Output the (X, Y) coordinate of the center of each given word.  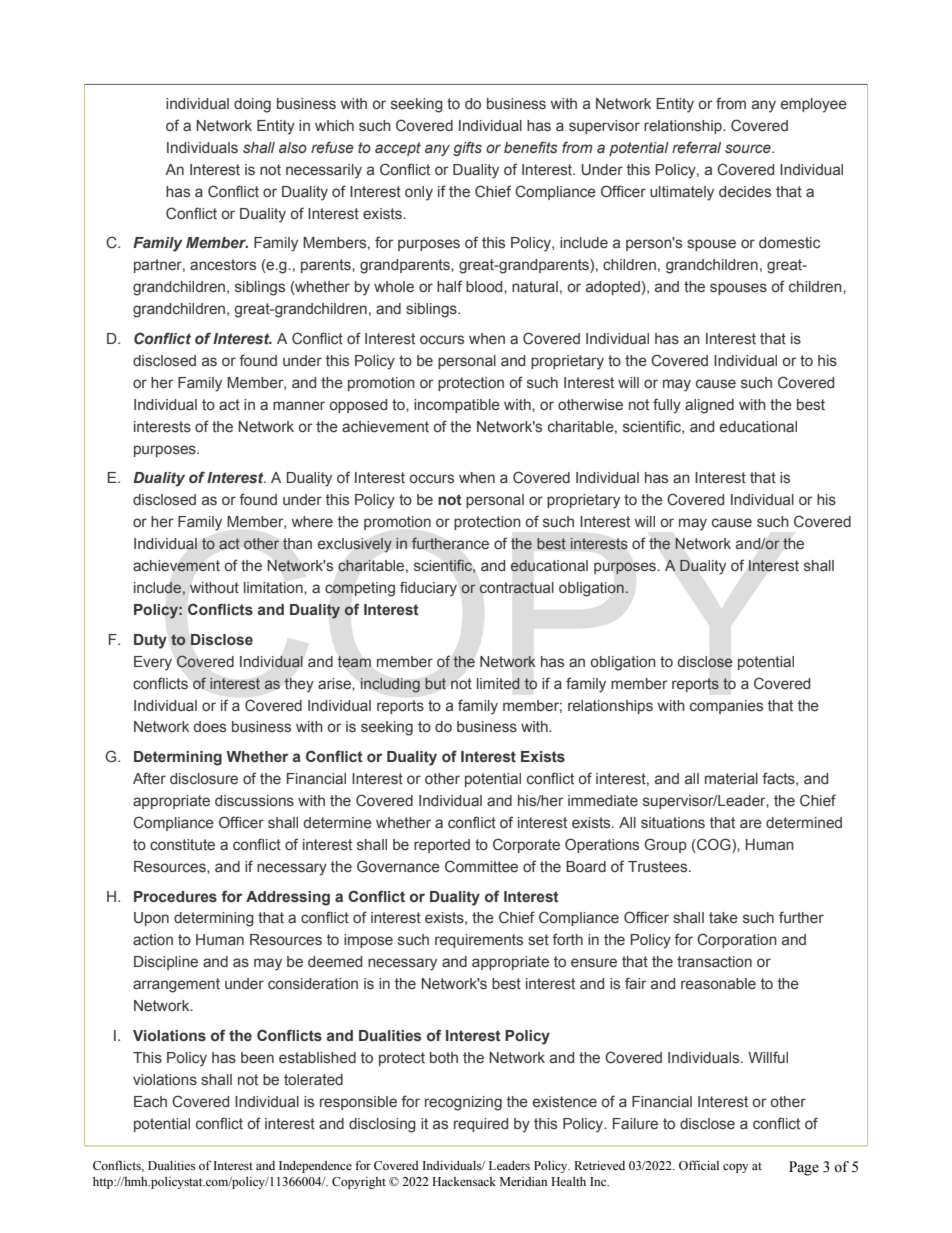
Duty (150, 641)
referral (696, 147)
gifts (467, 148)
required (481, 1125)
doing (252, 105)
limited (498, 684)
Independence (315, 1167)
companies (726, 707)
